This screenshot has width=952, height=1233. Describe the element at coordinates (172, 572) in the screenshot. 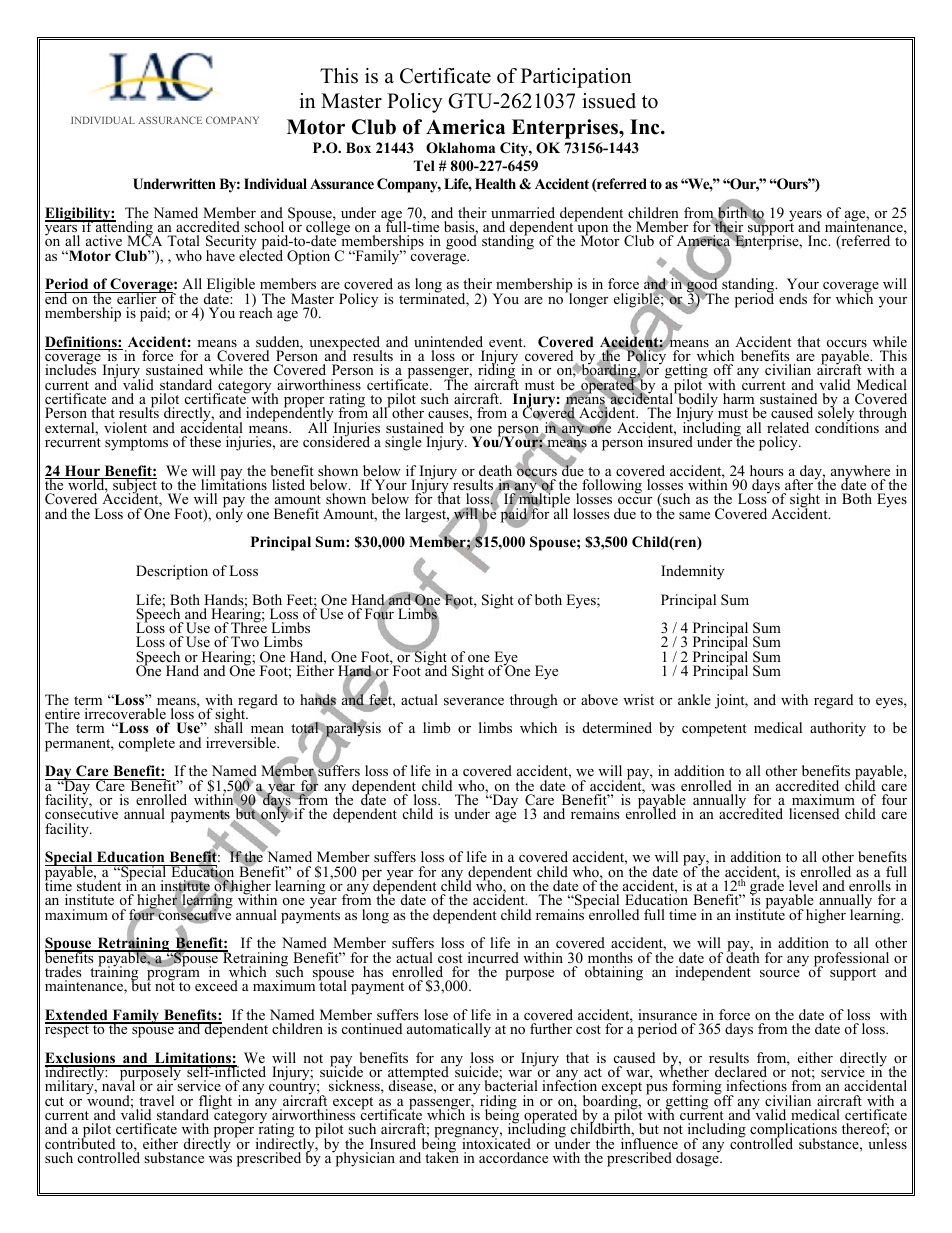

I see `Description` at that location.
